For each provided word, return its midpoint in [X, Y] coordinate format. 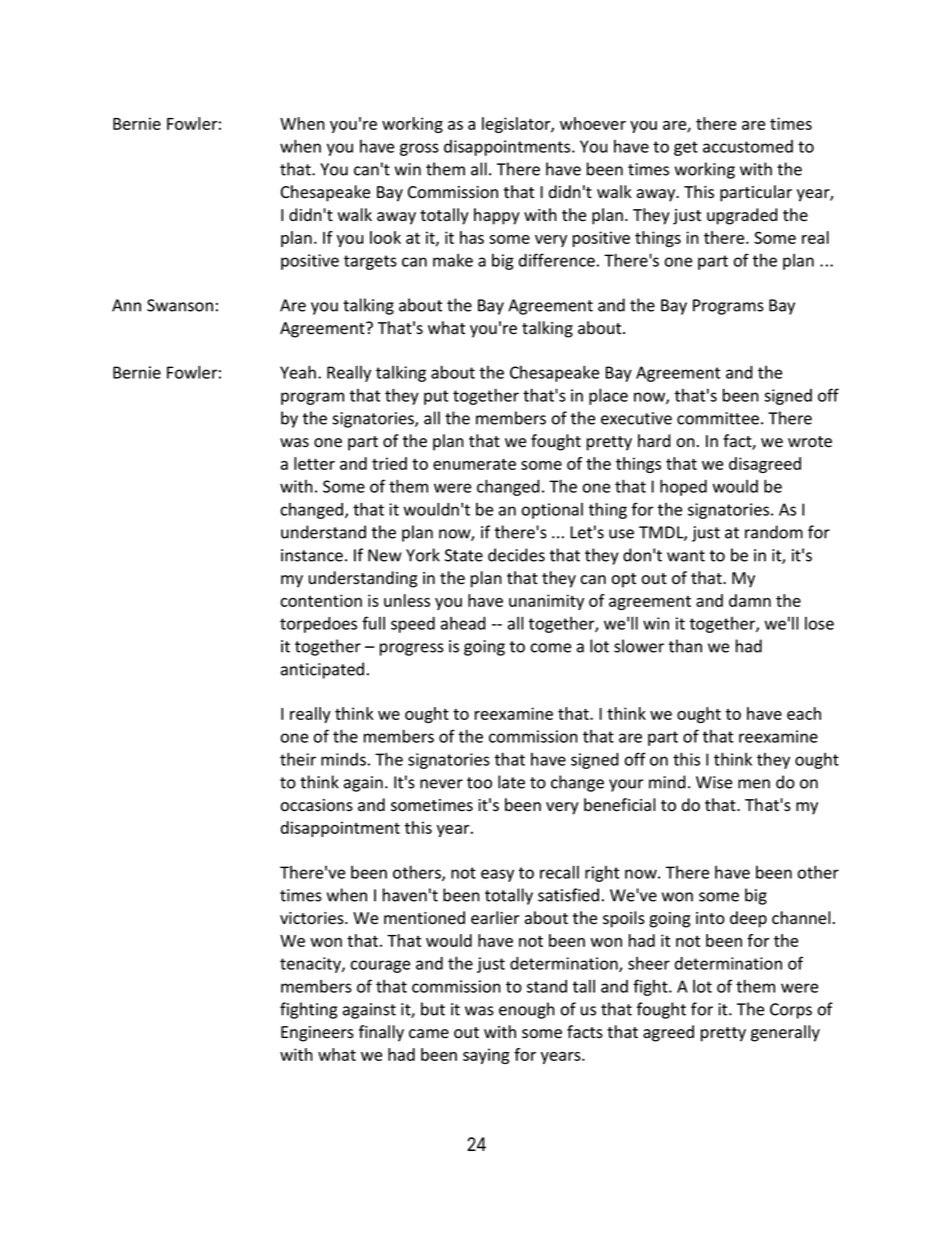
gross [419, 149]
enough [527, 1010]
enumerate [474, 464]
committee [718, 418]
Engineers [317, 1034]
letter [314, 463]
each [804, 713]
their [298, 759]
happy [497, 216]
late [511, 782]
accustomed [748, 146]
